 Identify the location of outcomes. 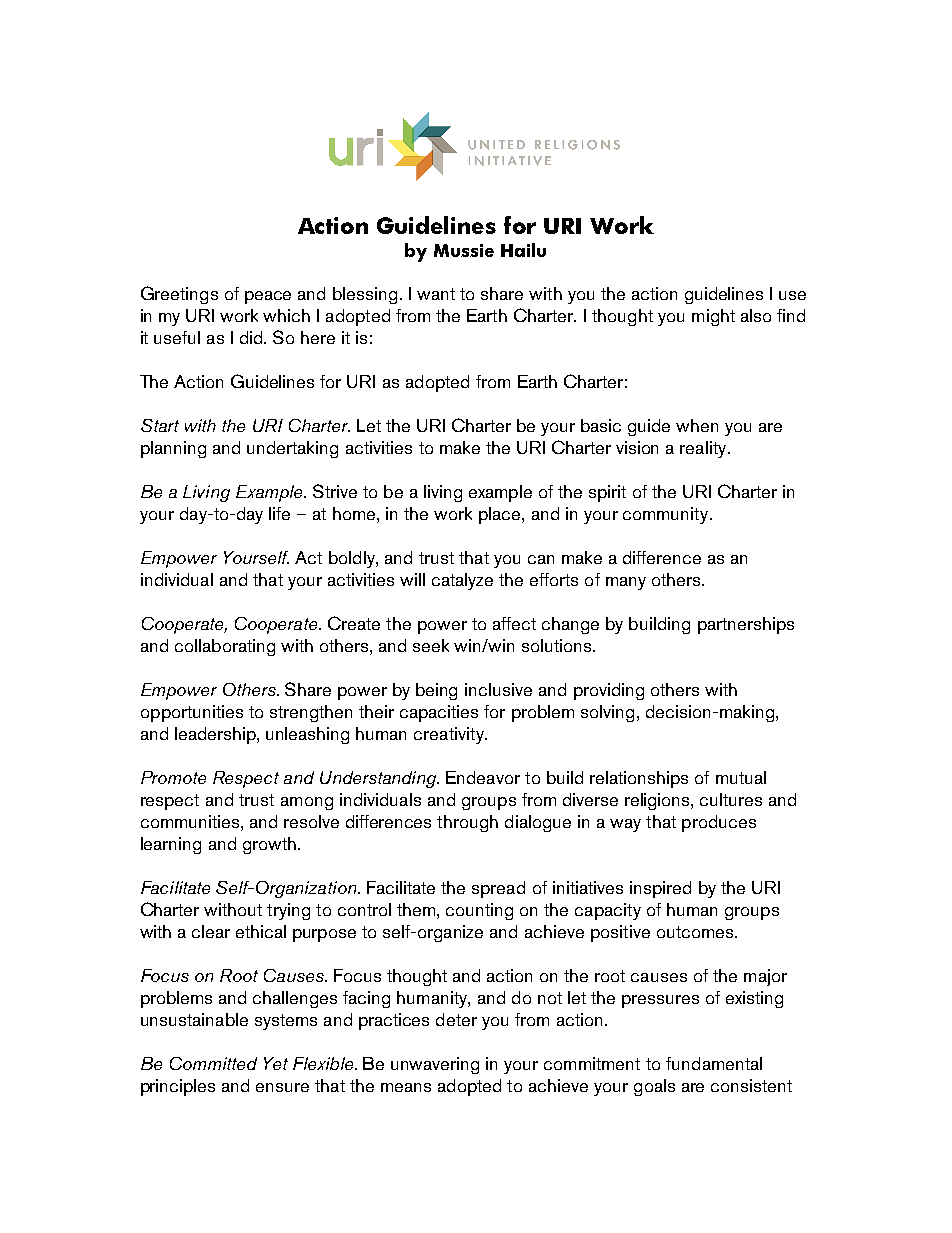
(696, 932).
